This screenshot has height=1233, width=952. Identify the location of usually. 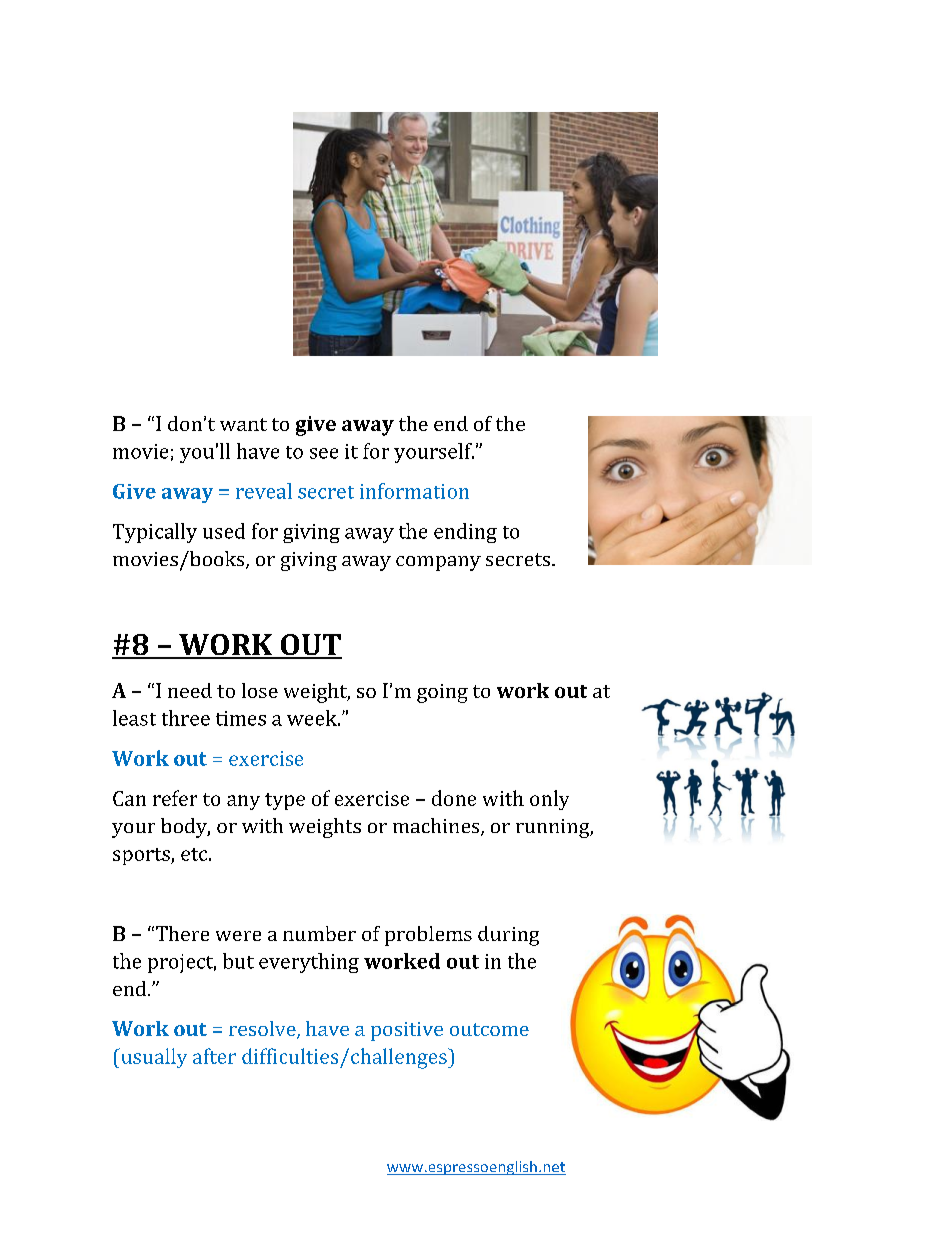
(153, 1058).
